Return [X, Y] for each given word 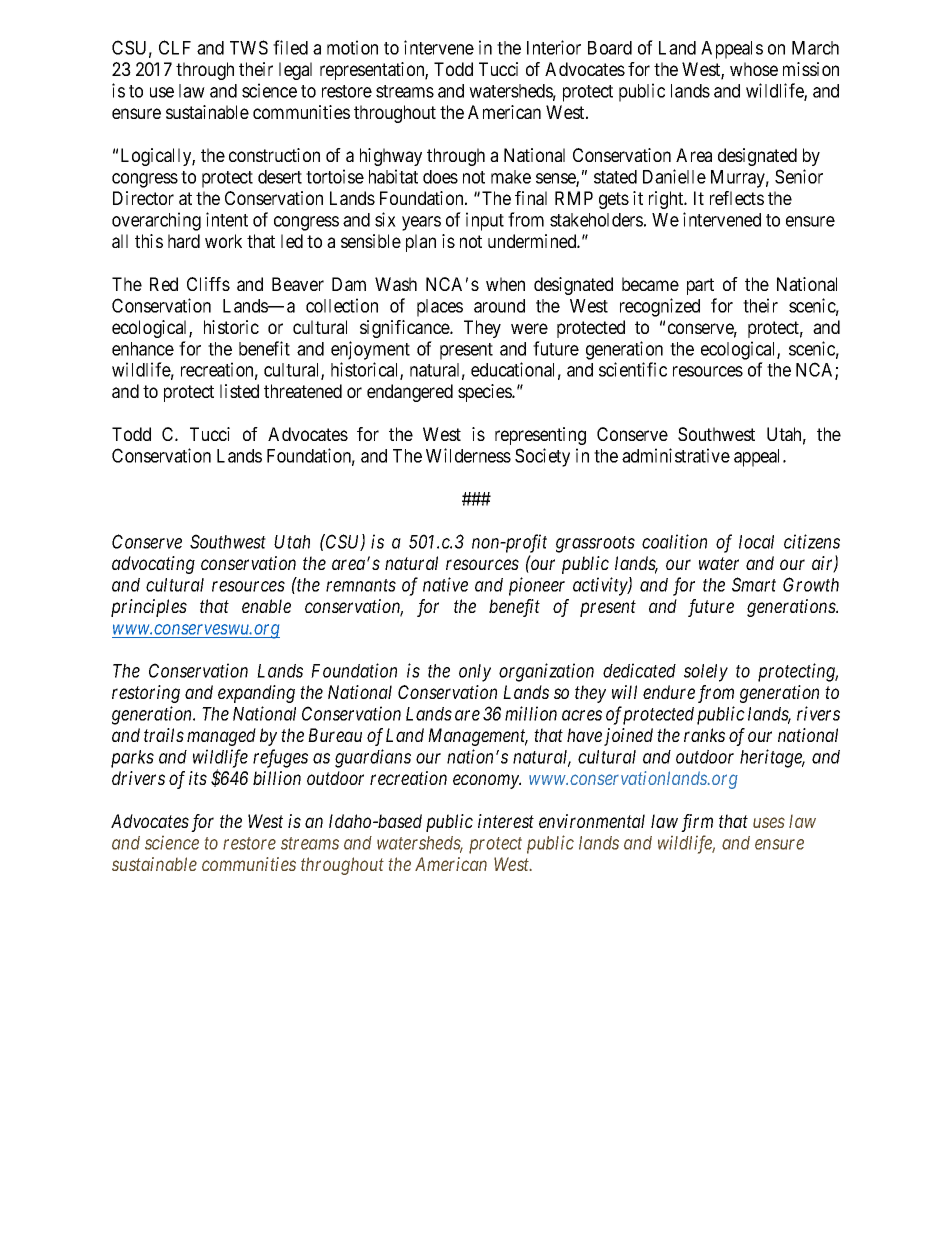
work [223, 241]
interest [506, 821]
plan [421, 243]
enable [266, 606]
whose [754, 69]
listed [239, 391]
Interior [554, 47]
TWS [249, 47]
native [445, 584]
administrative [676, 455]
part [700, 286]
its [198, 778]
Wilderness [468, 455]
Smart [754, 584]
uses [769, 822]
